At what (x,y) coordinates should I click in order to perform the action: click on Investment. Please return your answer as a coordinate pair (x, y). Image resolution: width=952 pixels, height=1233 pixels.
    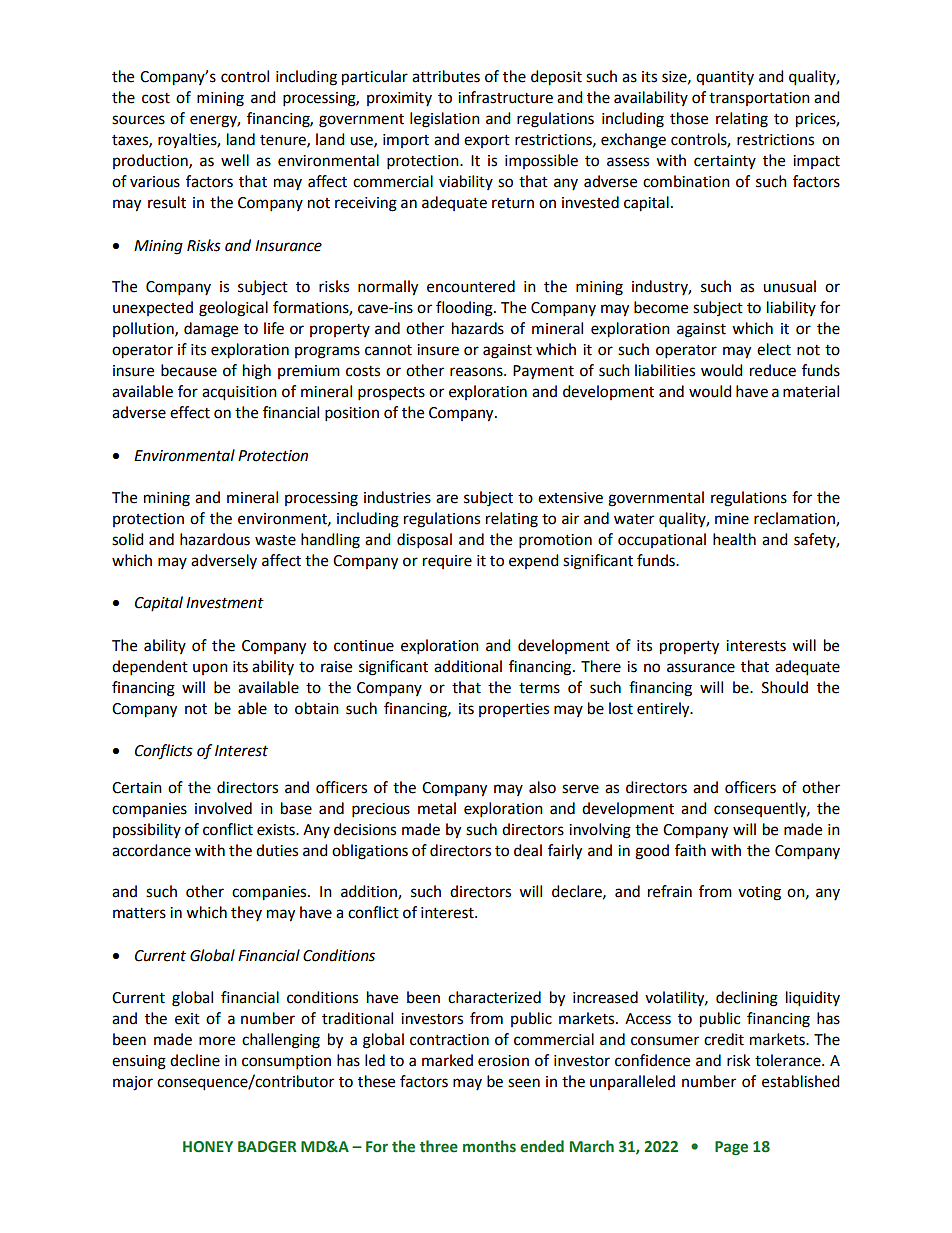
    Looking at the image, I should click on (225, 603).
